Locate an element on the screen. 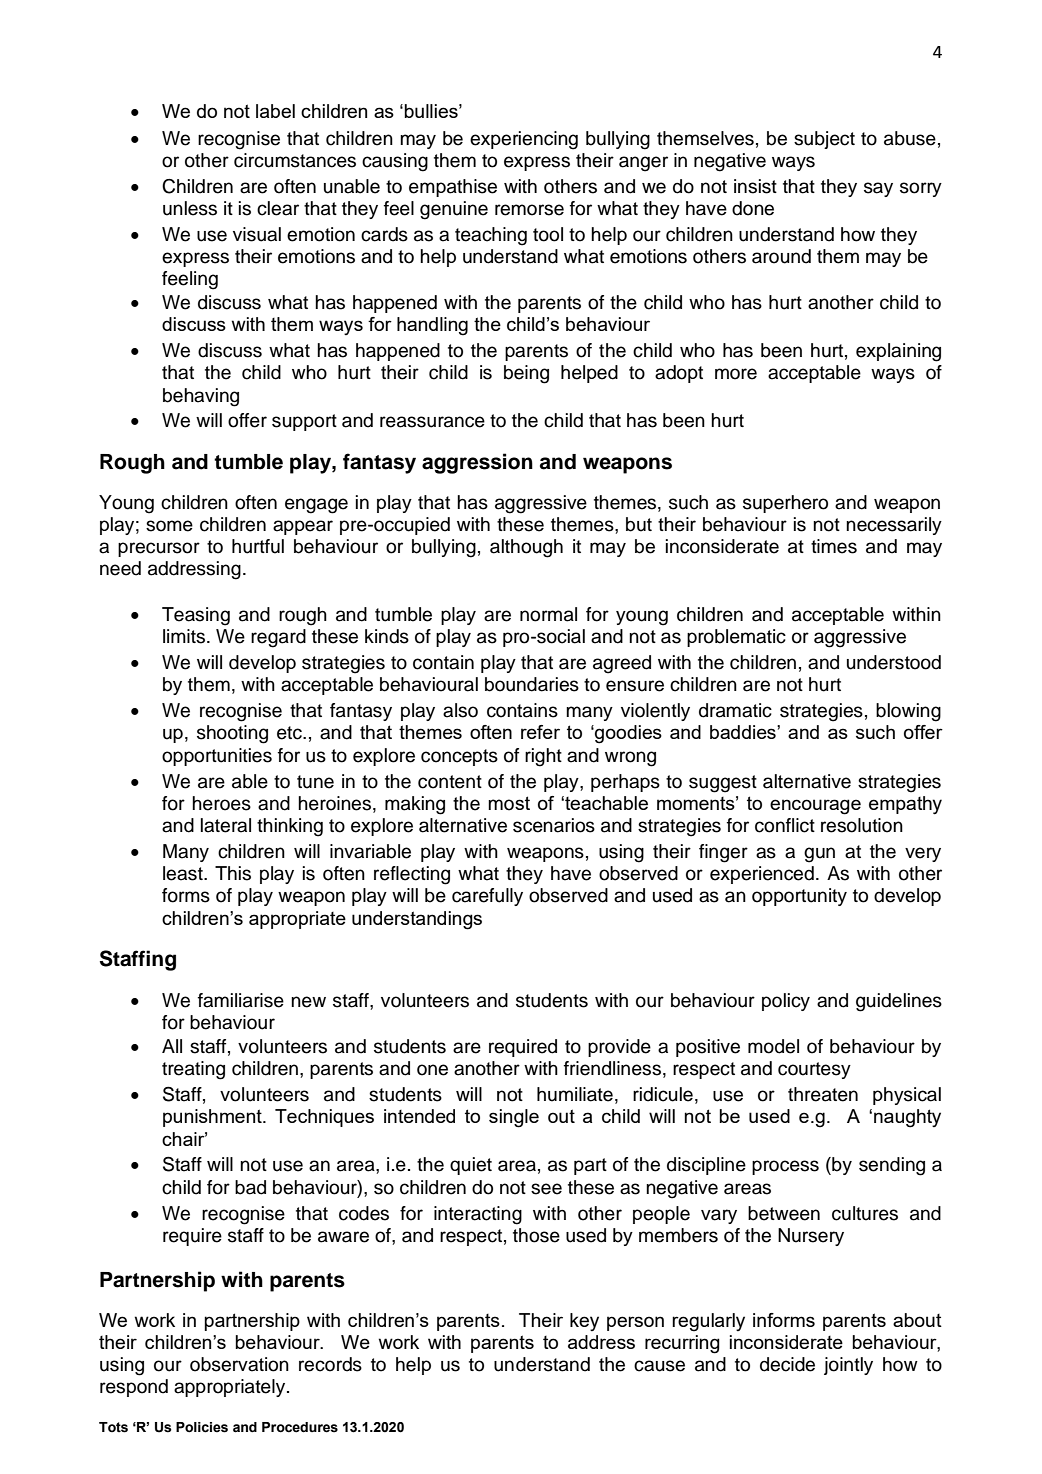 The image size is (1042, 1474). jointly is located at coordinates (848, 1366).
